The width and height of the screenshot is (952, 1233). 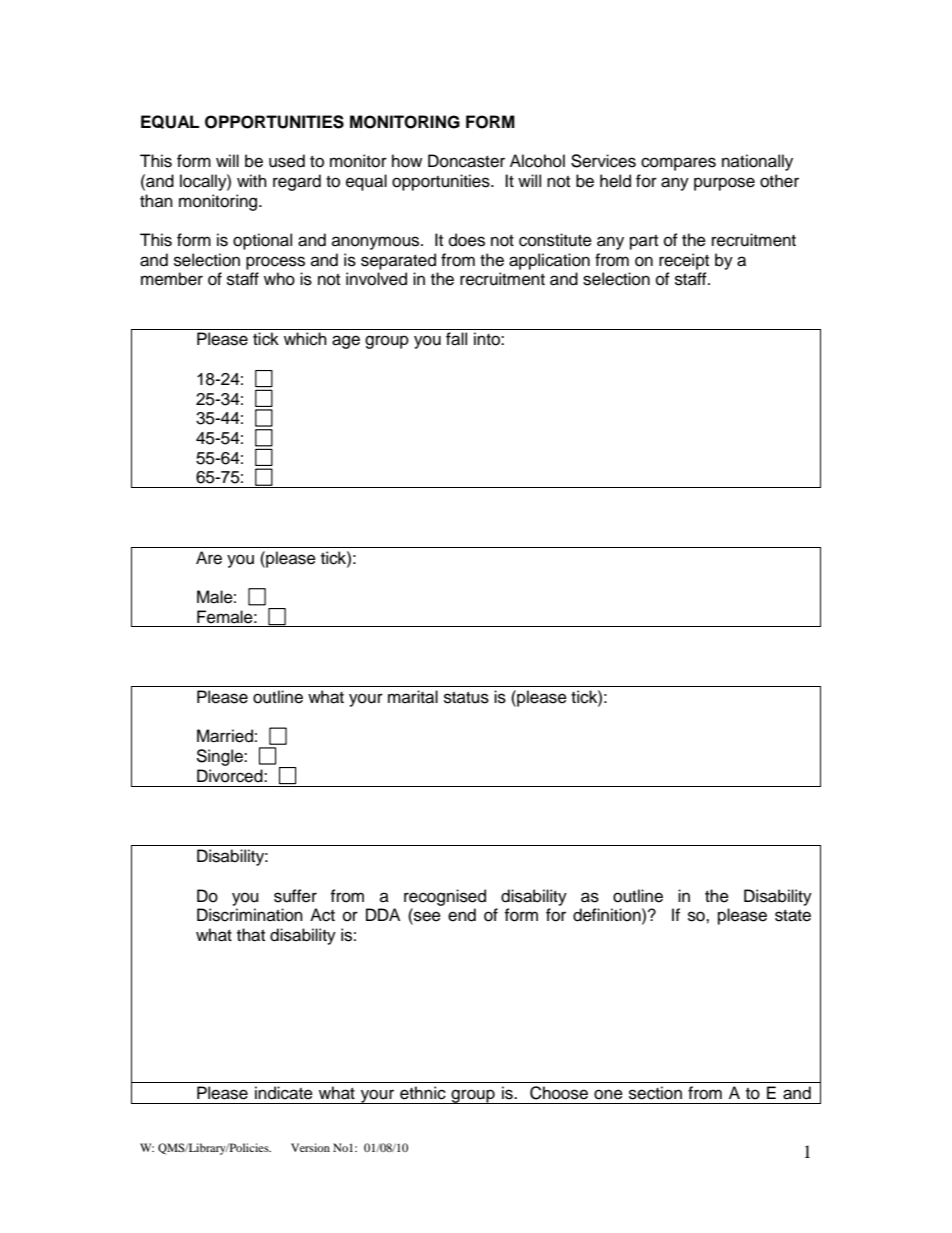 What do you see at coordinates (310, 1147) in the screenshot?
I see `Version` at bounding box center [310, 1147].
